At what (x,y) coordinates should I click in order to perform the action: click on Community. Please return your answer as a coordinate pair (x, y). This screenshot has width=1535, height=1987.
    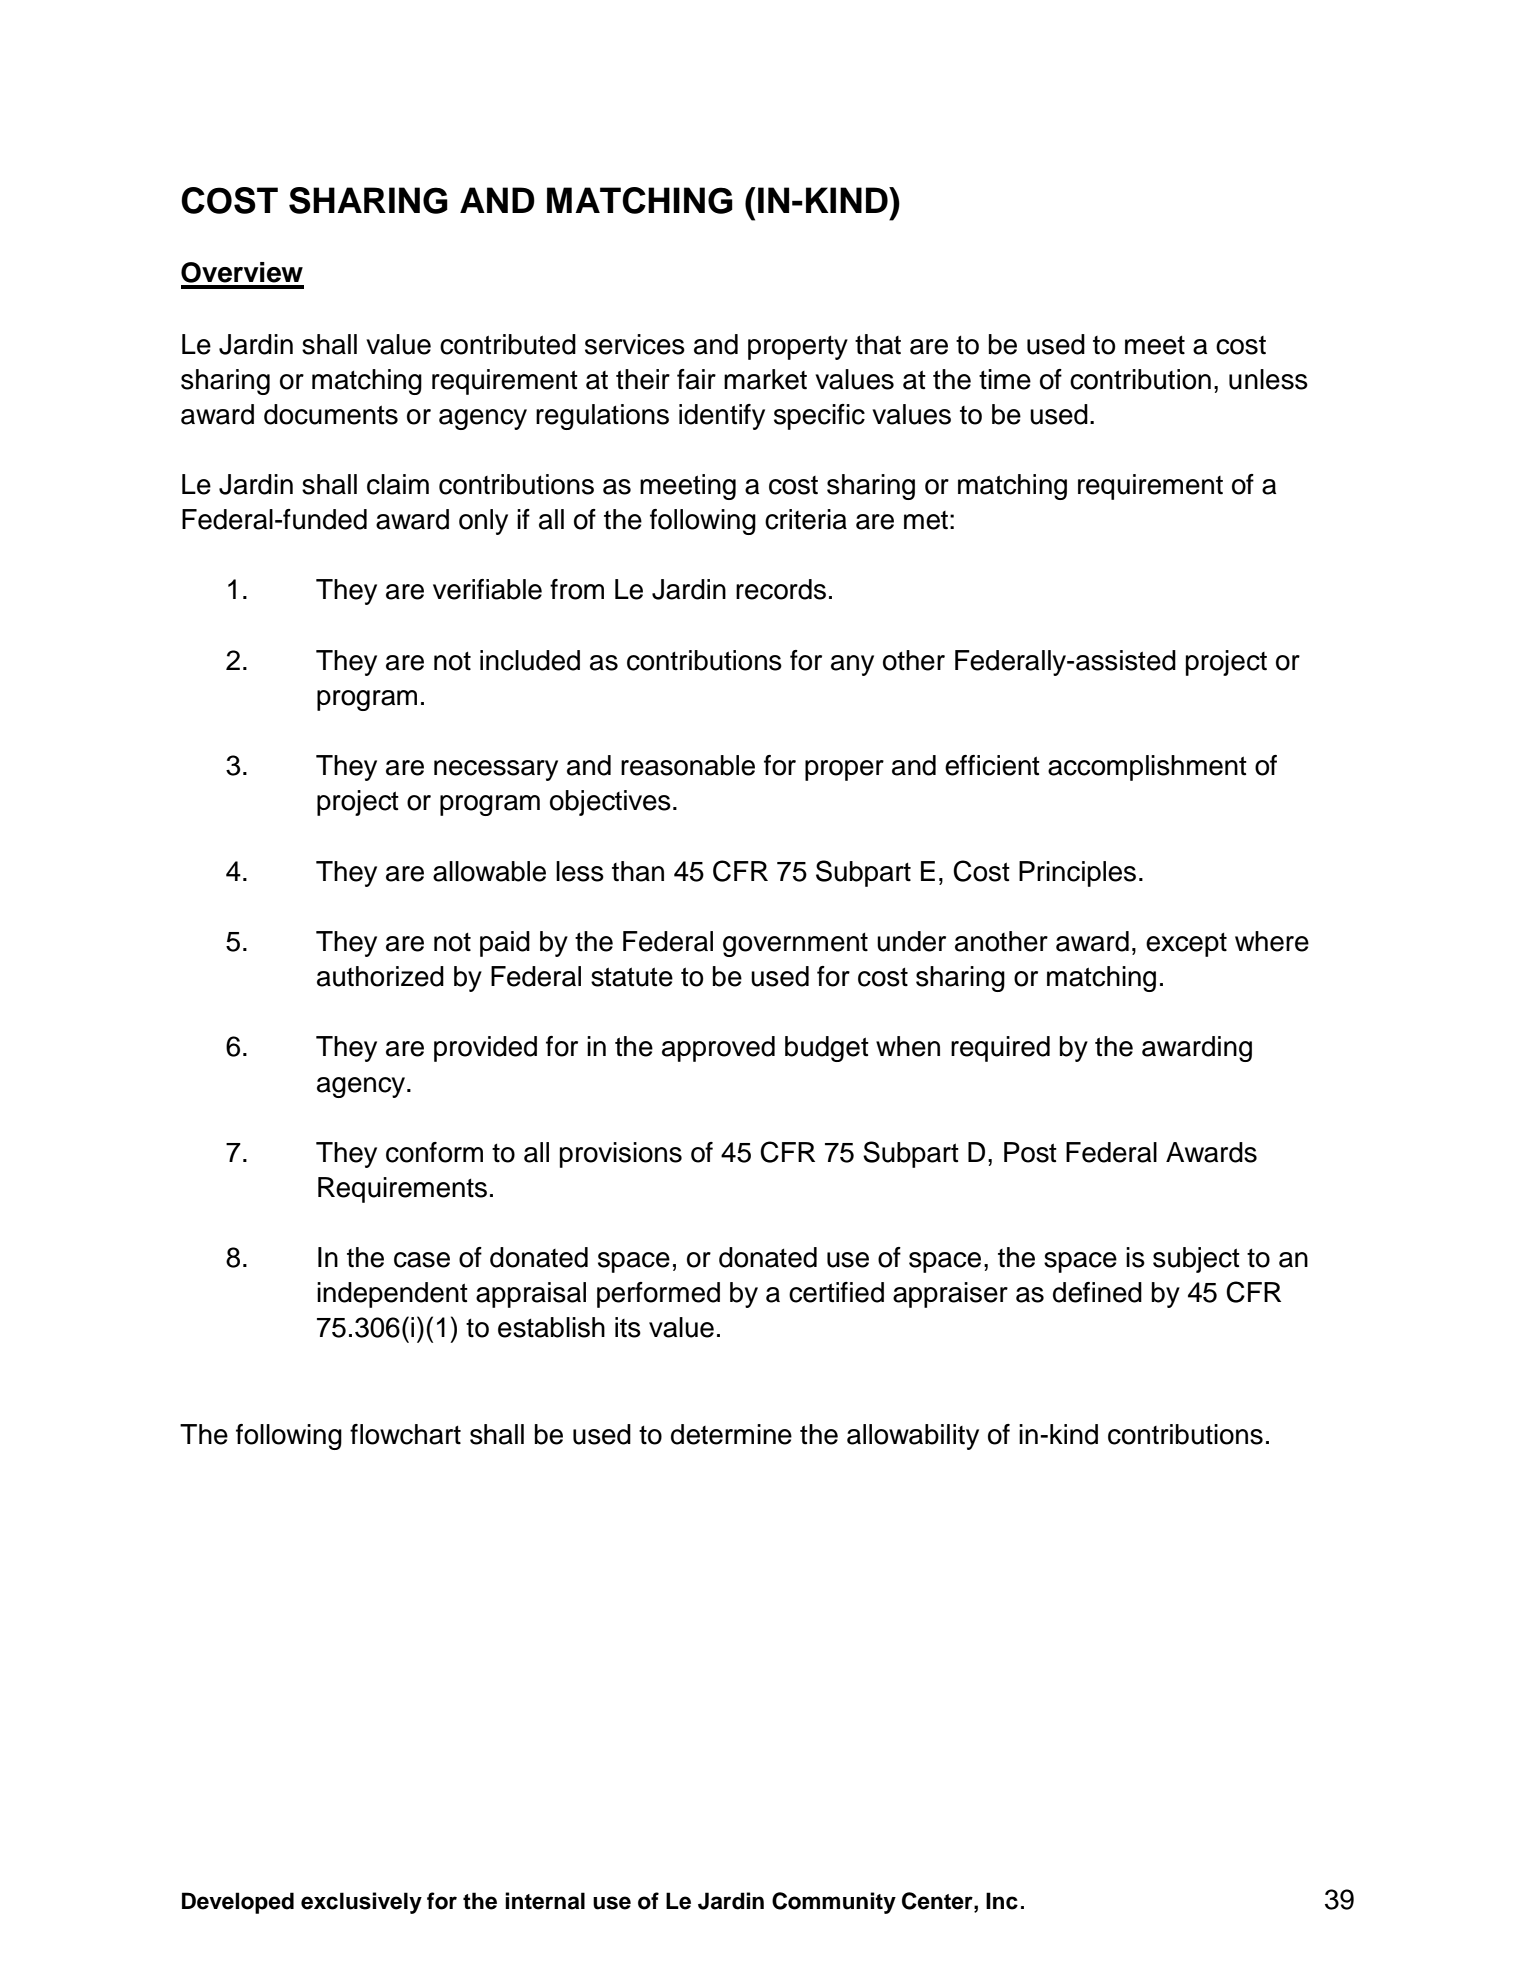
    Looking at the image, I should click on (834, 1903).
